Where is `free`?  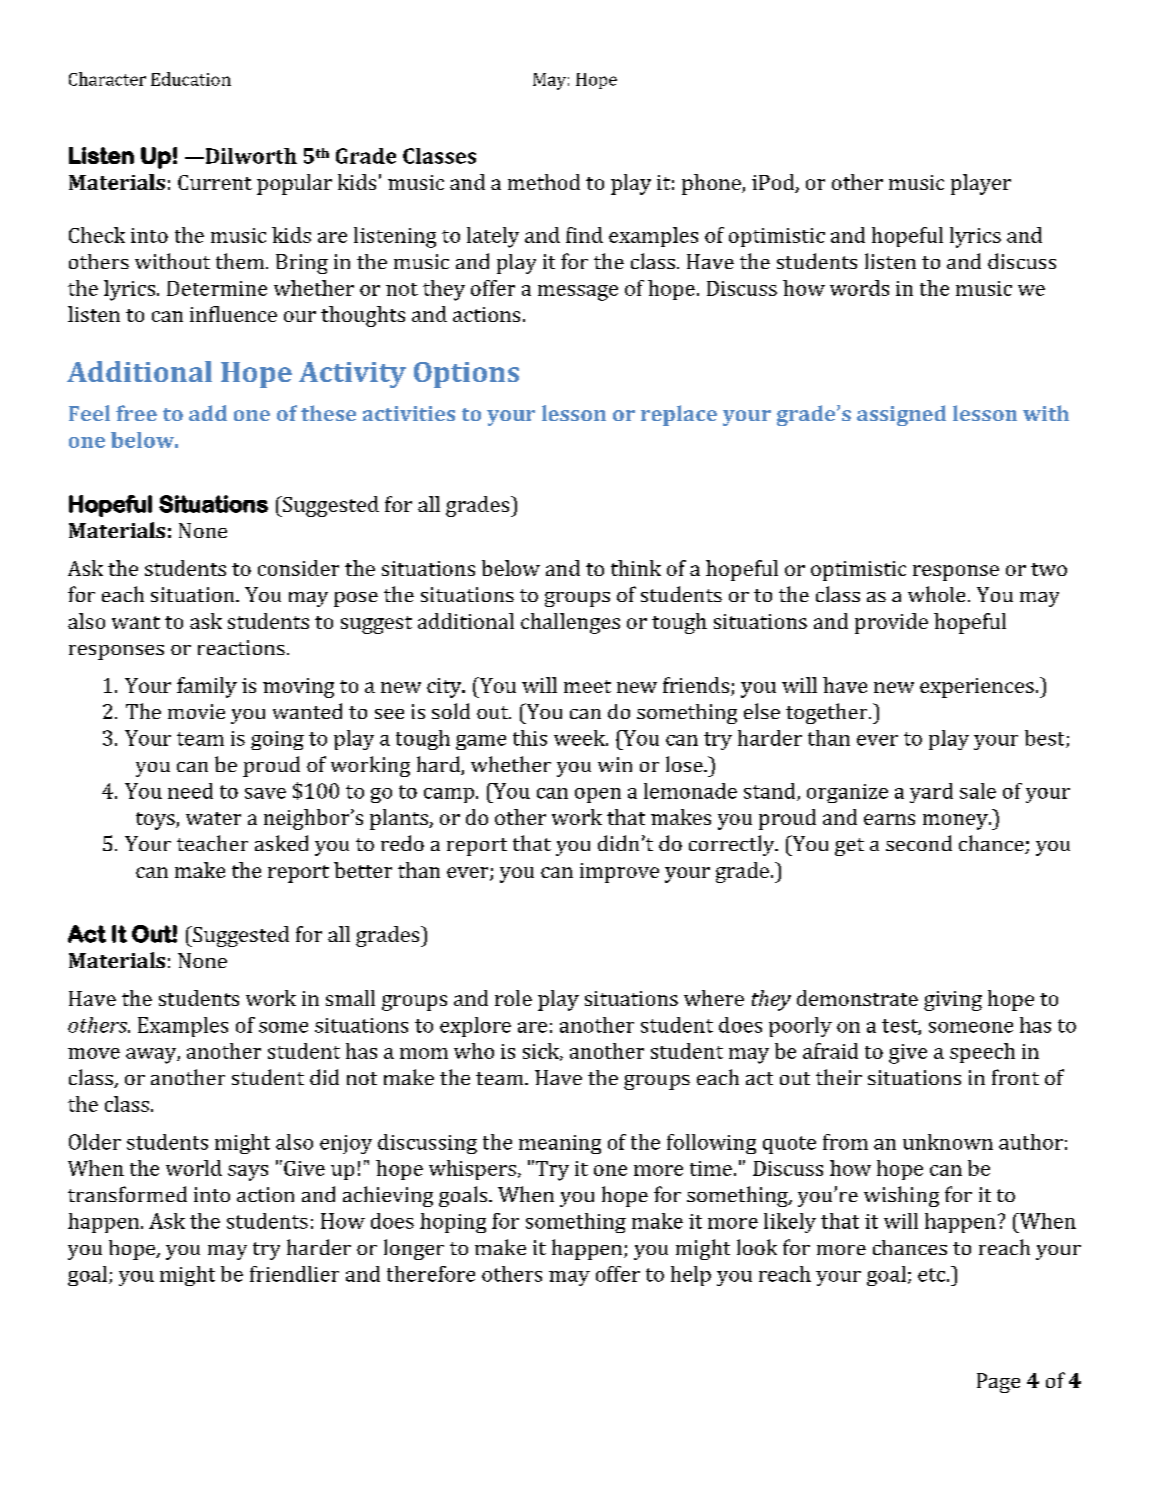 free is located at coordinates (136, 413).
